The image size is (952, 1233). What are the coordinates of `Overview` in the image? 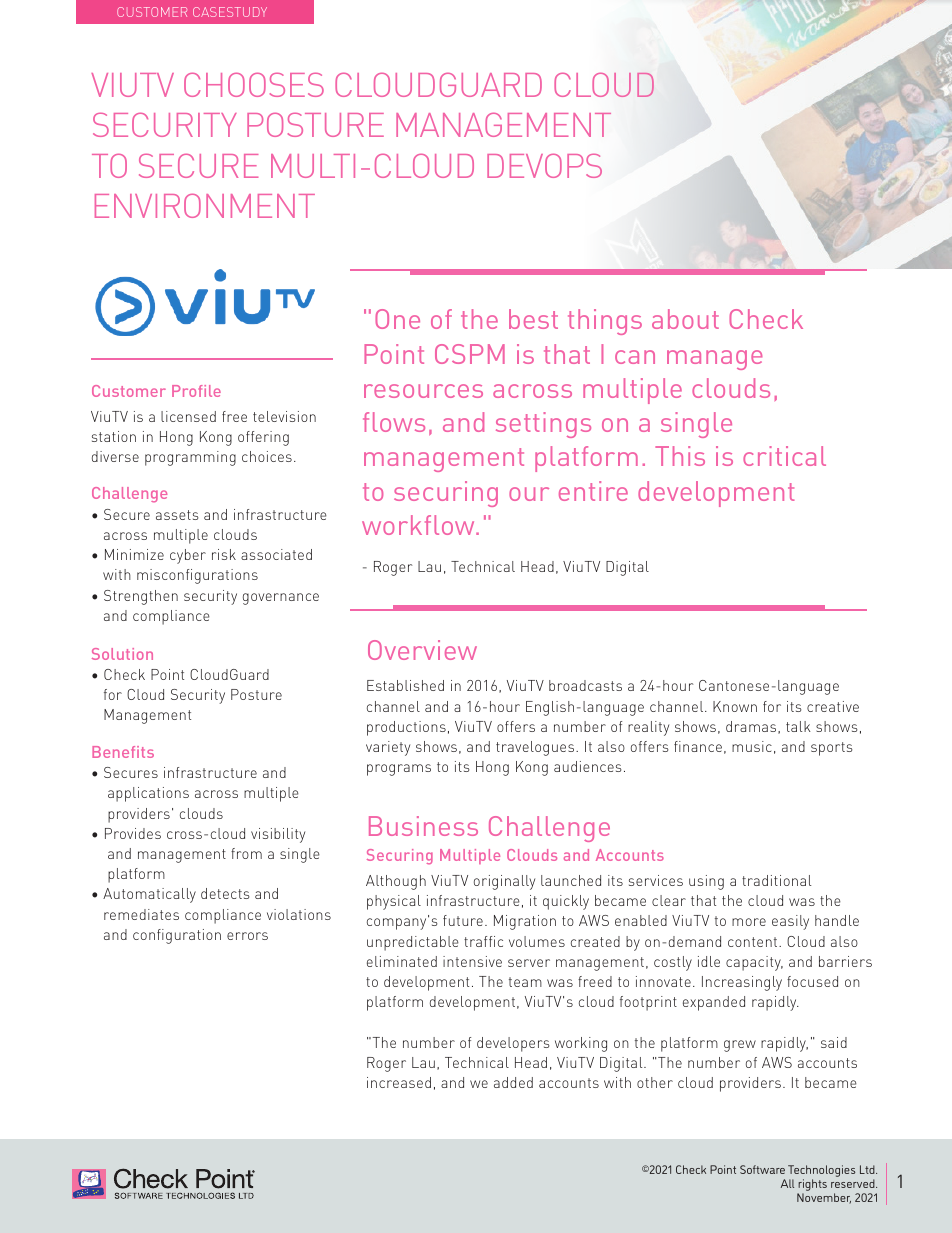 It's located at (422, 650).
